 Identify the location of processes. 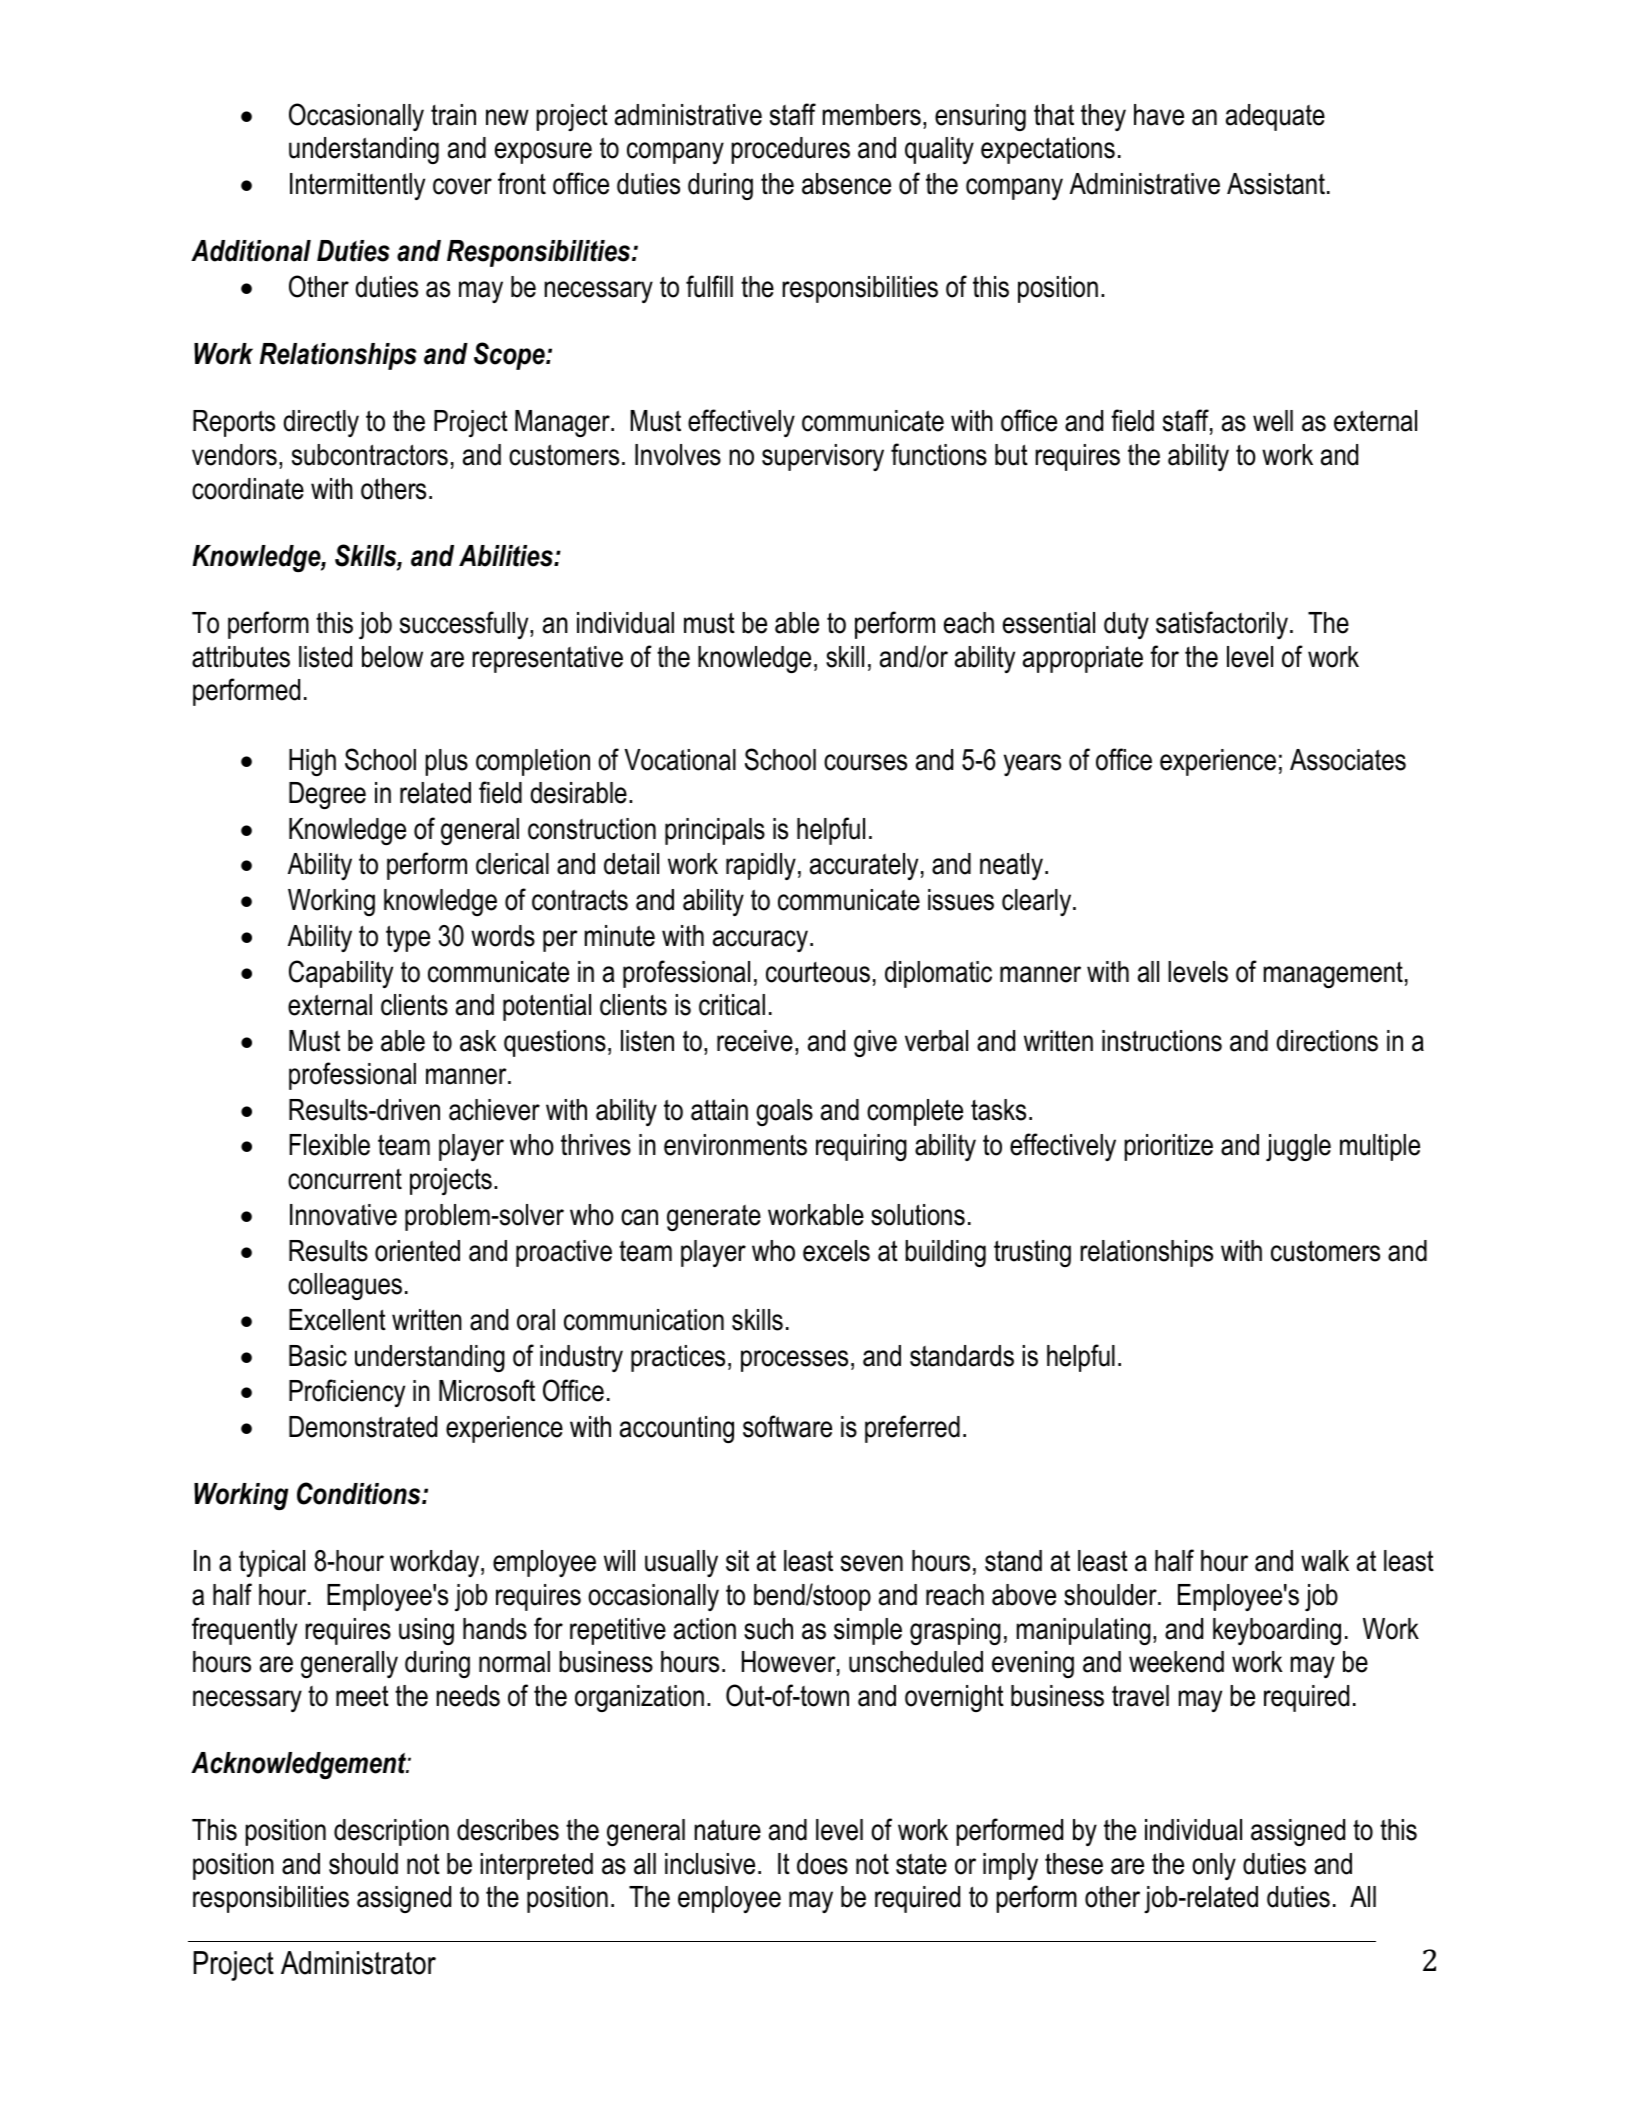
(794, 1361).
